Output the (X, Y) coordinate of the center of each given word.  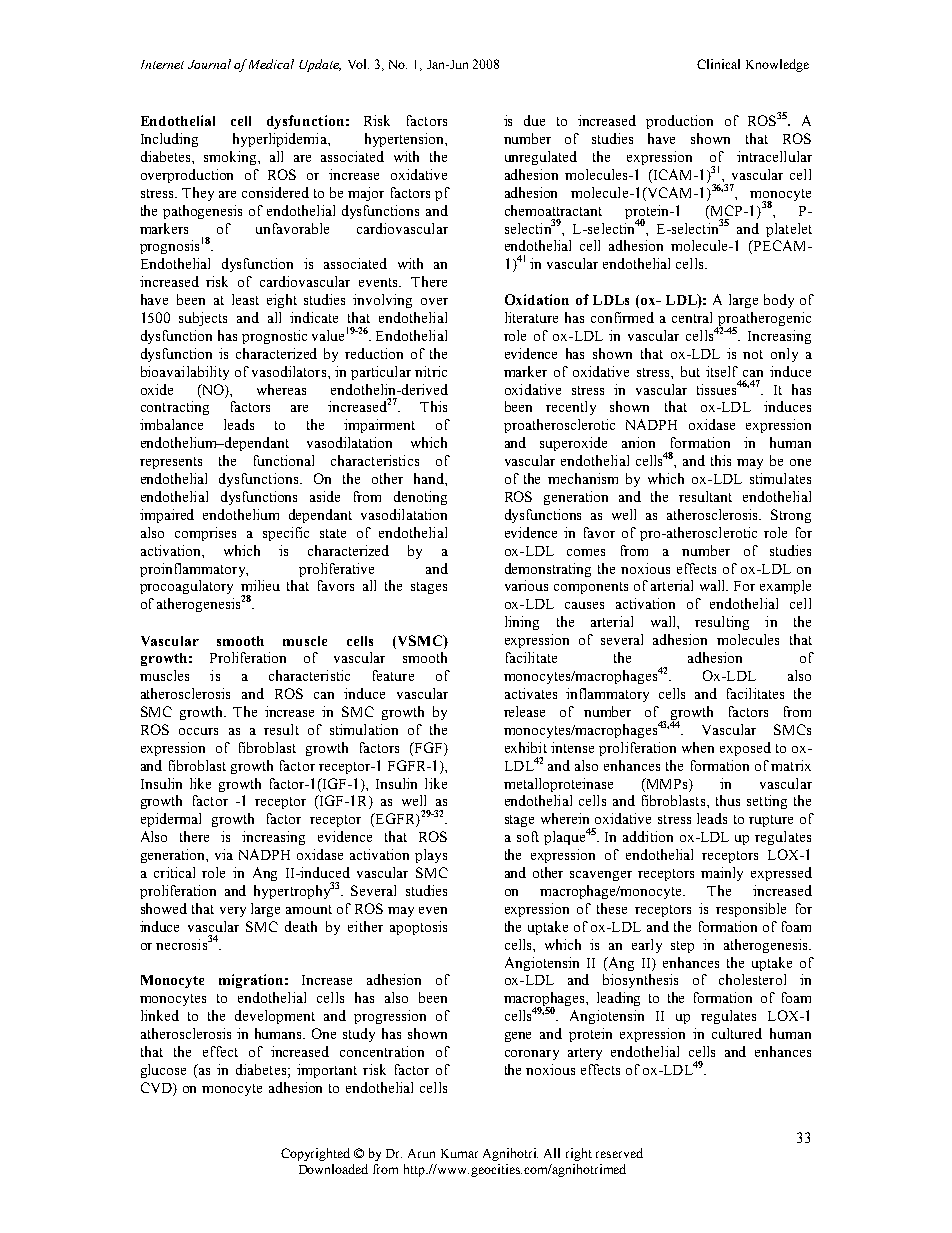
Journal (209, 64)
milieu (260, 585)
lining (522, 623)
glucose (163, 1071)
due (534, 120)
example (785, 587)
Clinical (718, 64)
